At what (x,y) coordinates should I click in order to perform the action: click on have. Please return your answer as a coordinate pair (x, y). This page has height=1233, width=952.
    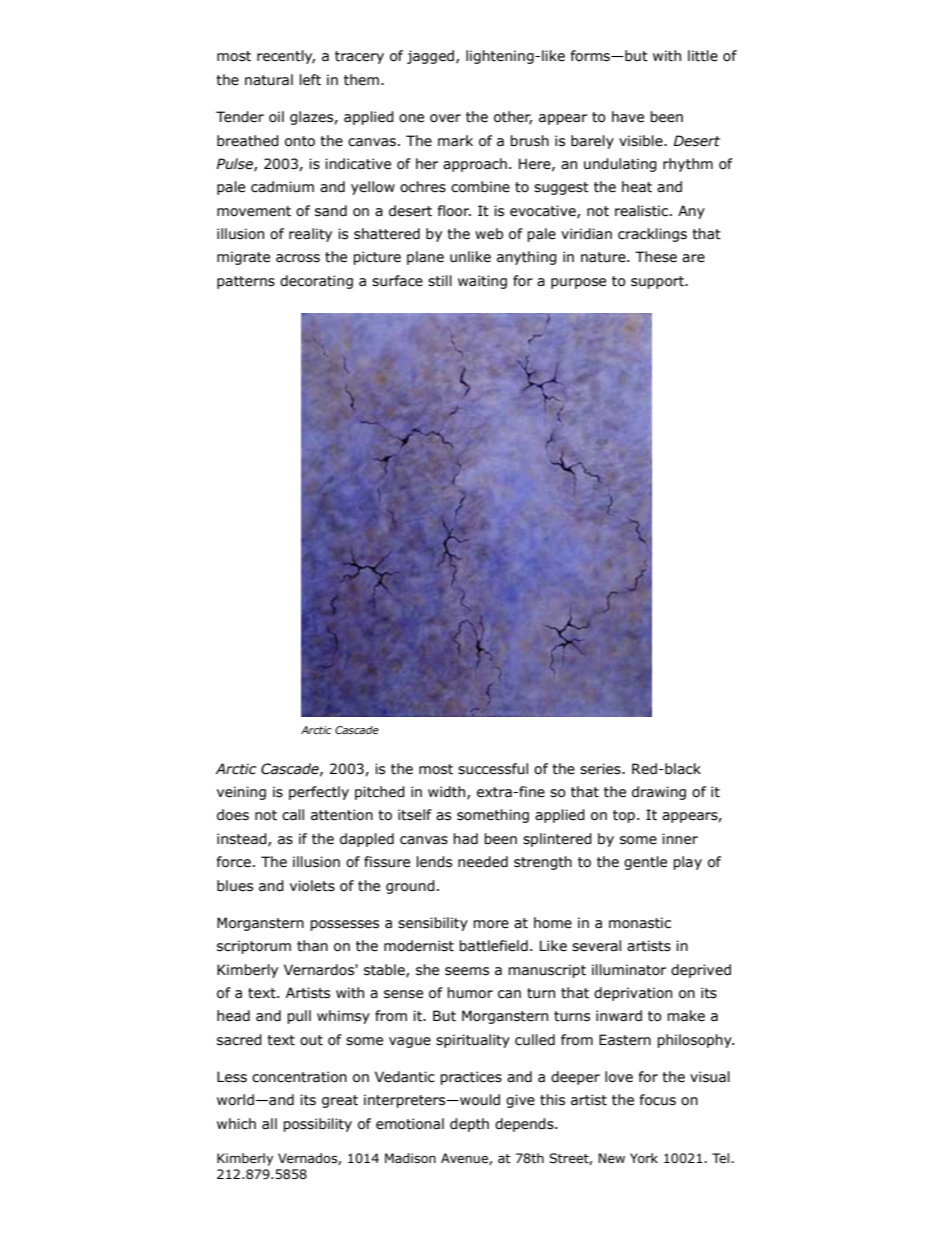
    Looking at the image, I should click on (628, 117).
